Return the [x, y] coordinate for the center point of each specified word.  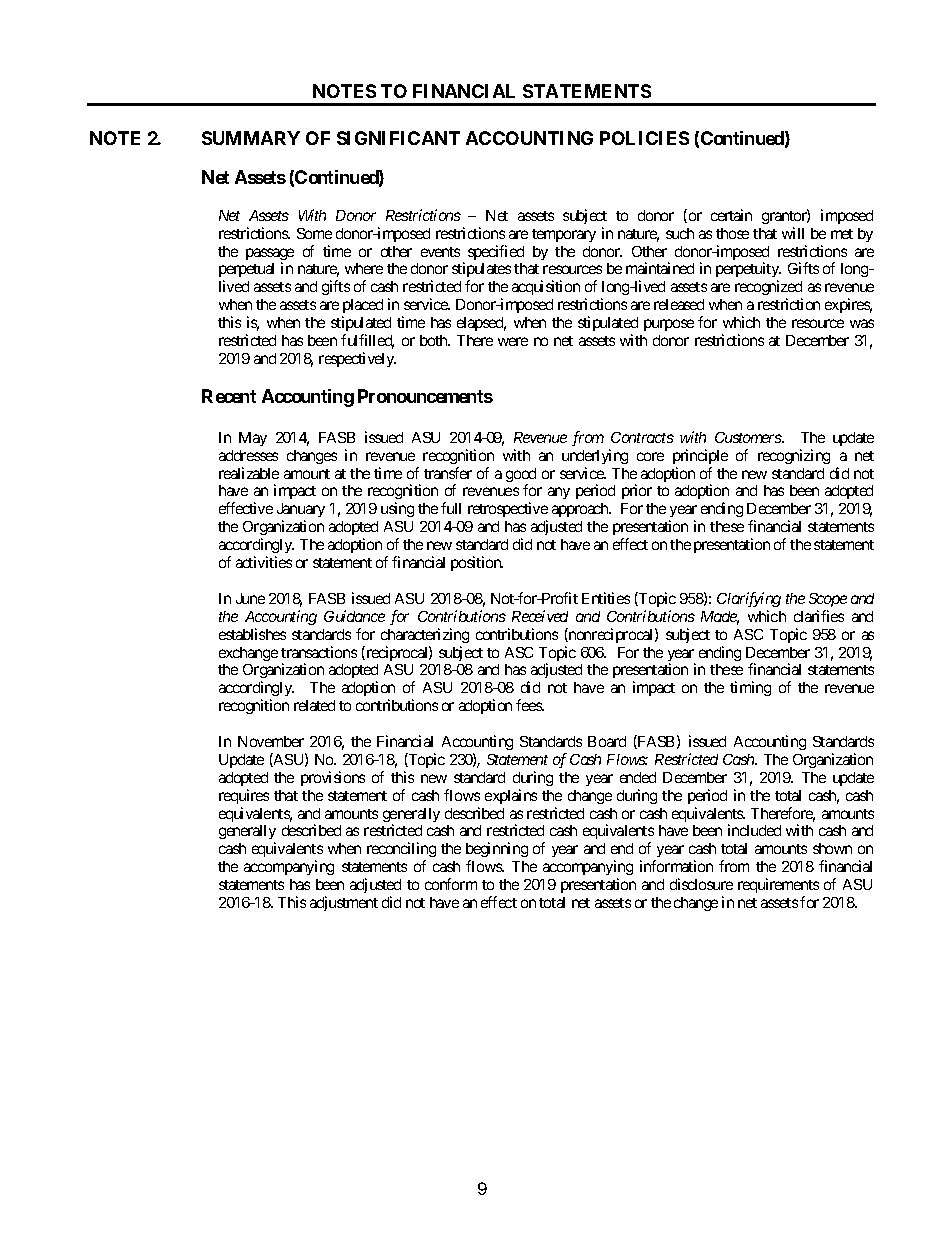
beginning [497, 851]
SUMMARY [251, 138]
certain [731, 215]
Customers [749, 437]
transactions [319, 652]
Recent [229, 396]
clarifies [819, 616]
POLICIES [644, 138]
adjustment [344, 903]
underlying [595, 456]
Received [540, 616]
